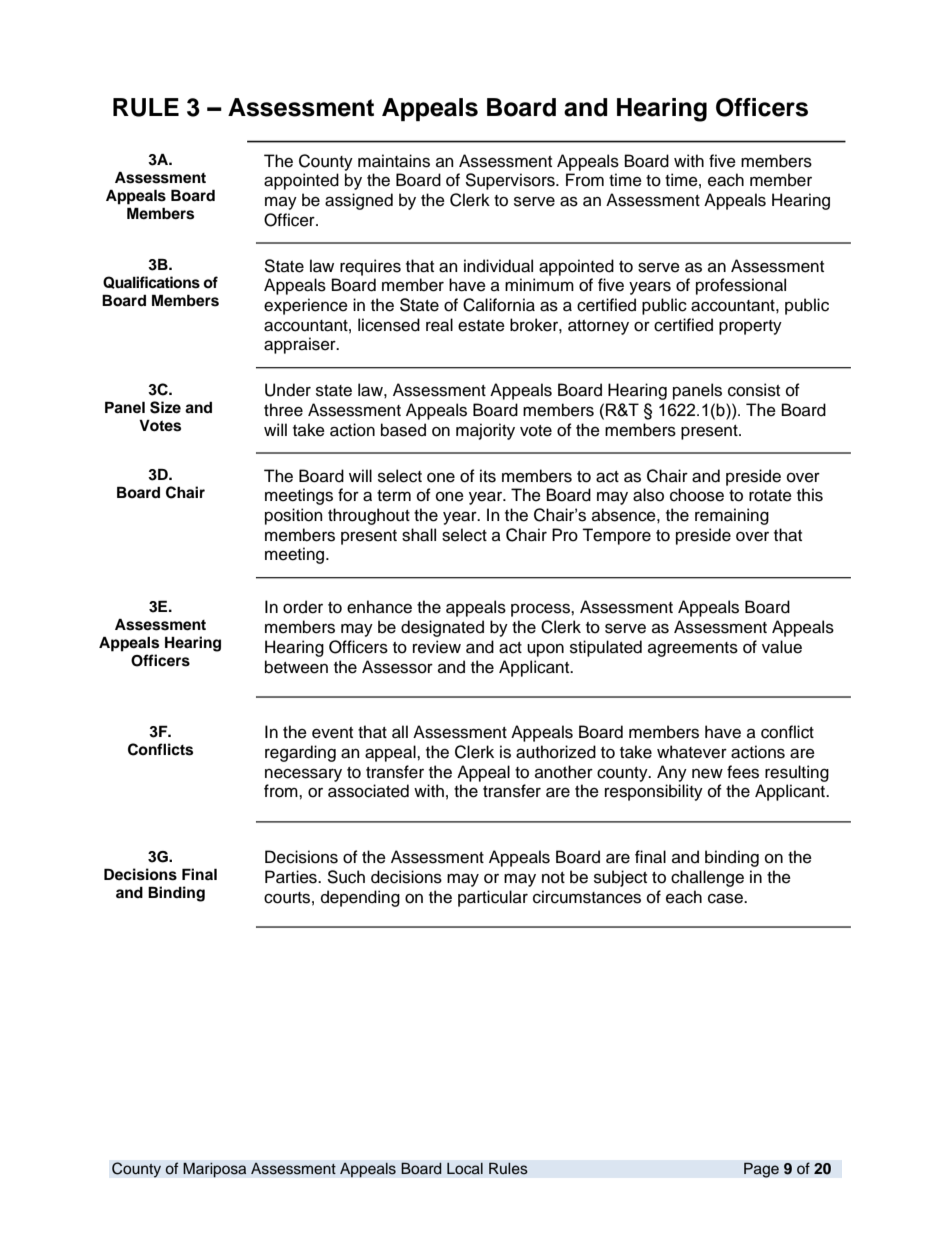 This image has height=1233, width=952. I want to click on between, so click(296, 667).
